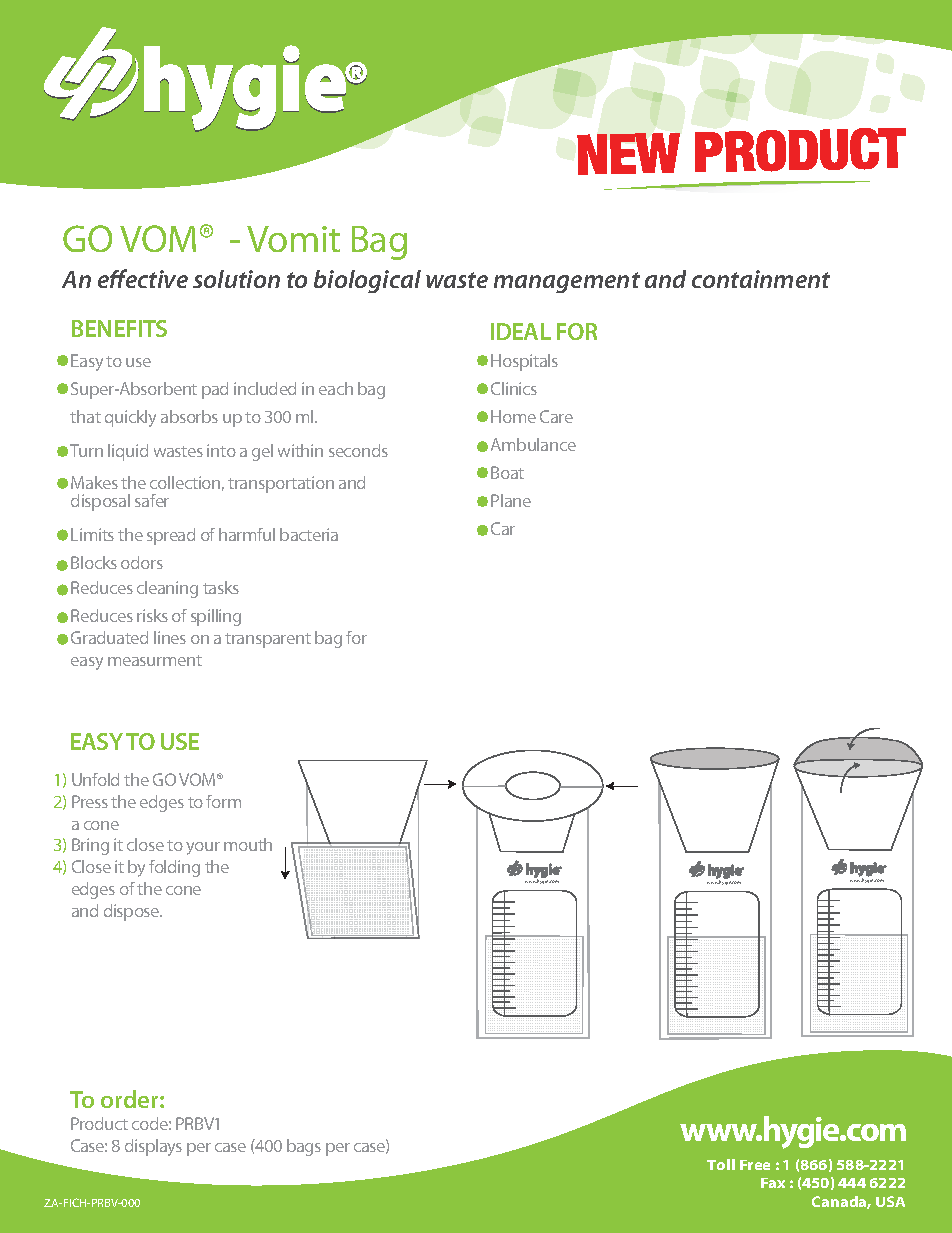 The height and width of the page is (1233, 952). I want to click on containment, so click(761, 279).
